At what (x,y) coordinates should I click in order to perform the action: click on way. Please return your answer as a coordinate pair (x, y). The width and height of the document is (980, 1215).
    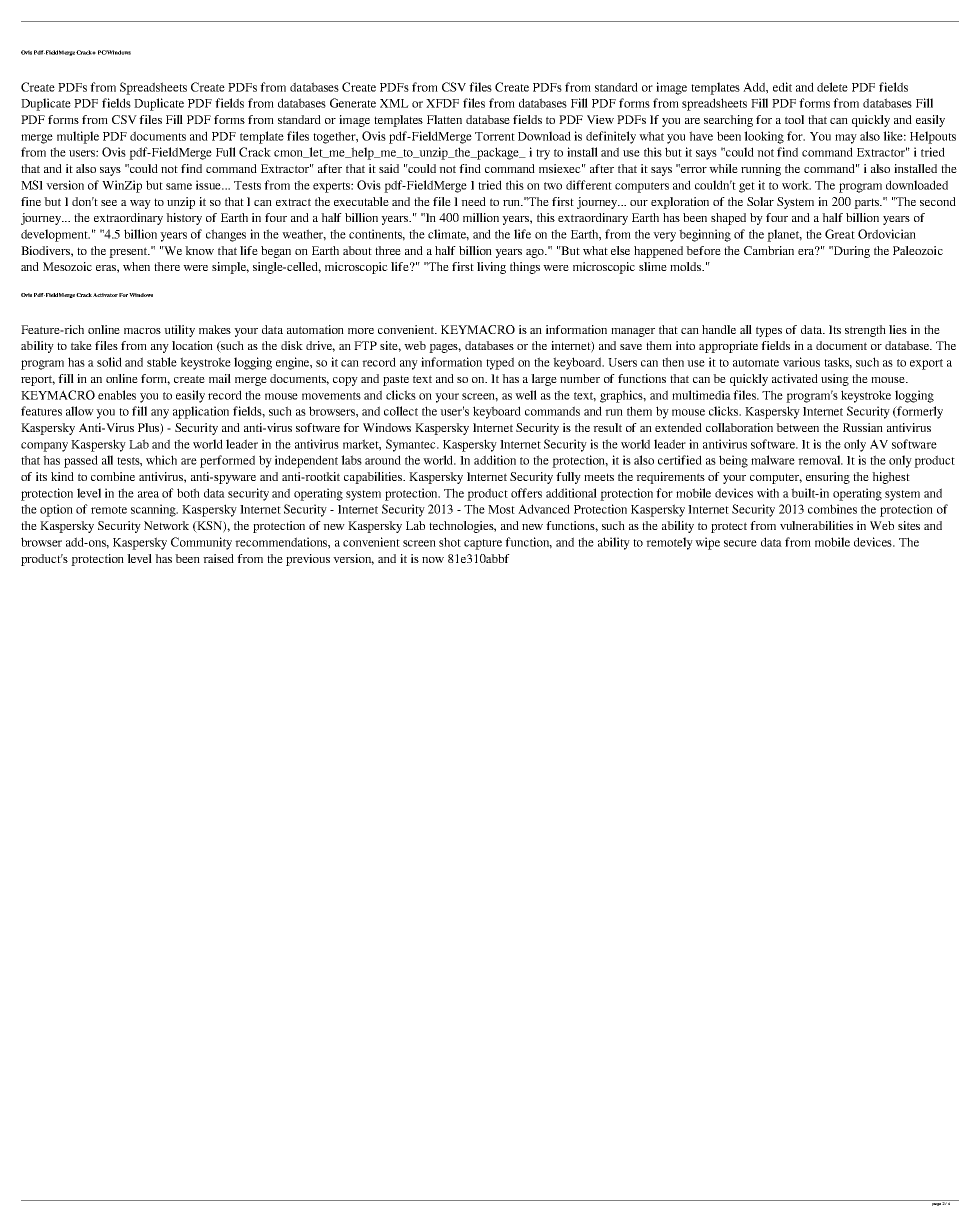
    Looking at the image, I should click on (140, 204).
